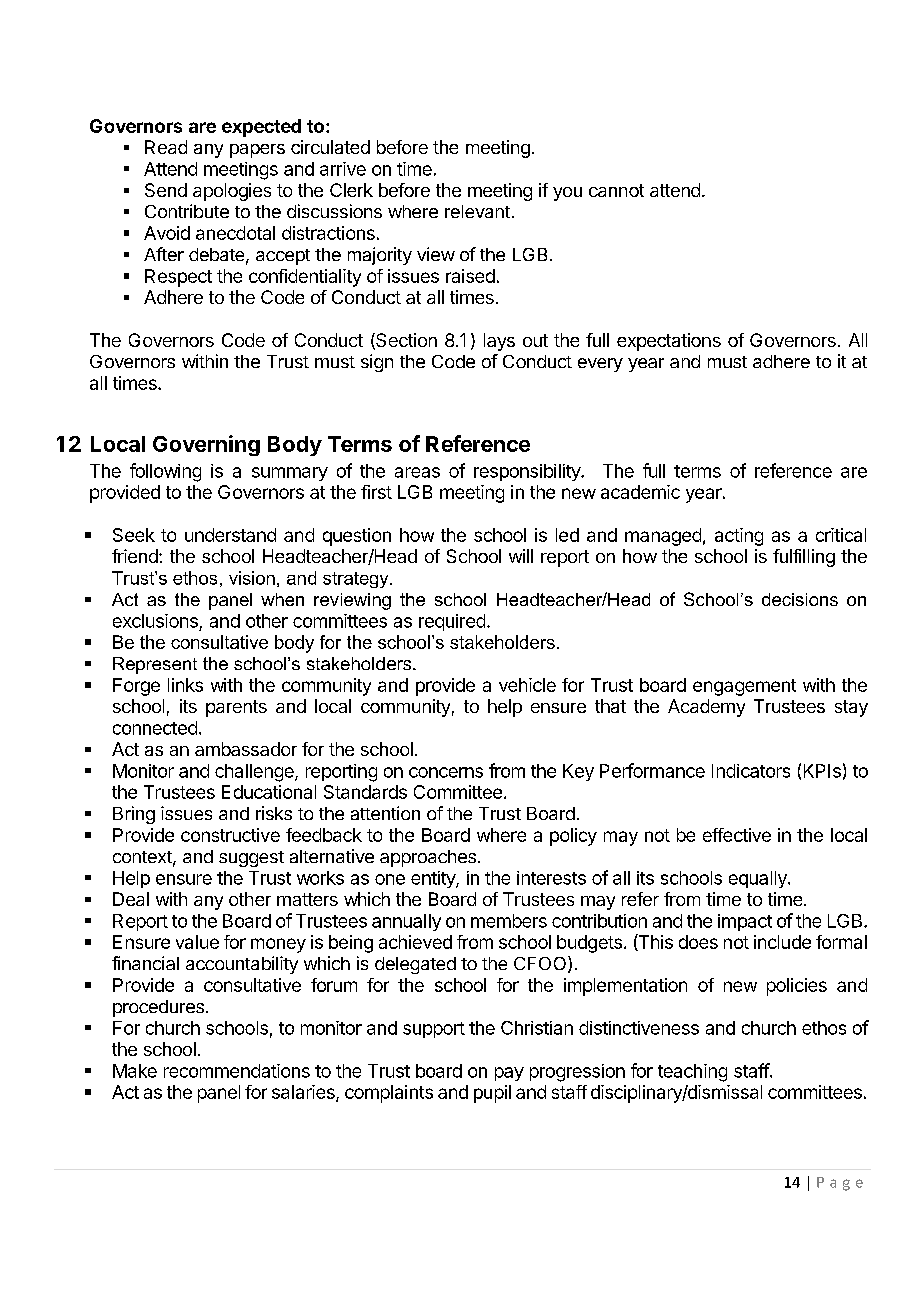 The width and height of the screenshot is (924, 1307). I want to click on expectations, so click(669, 342).
